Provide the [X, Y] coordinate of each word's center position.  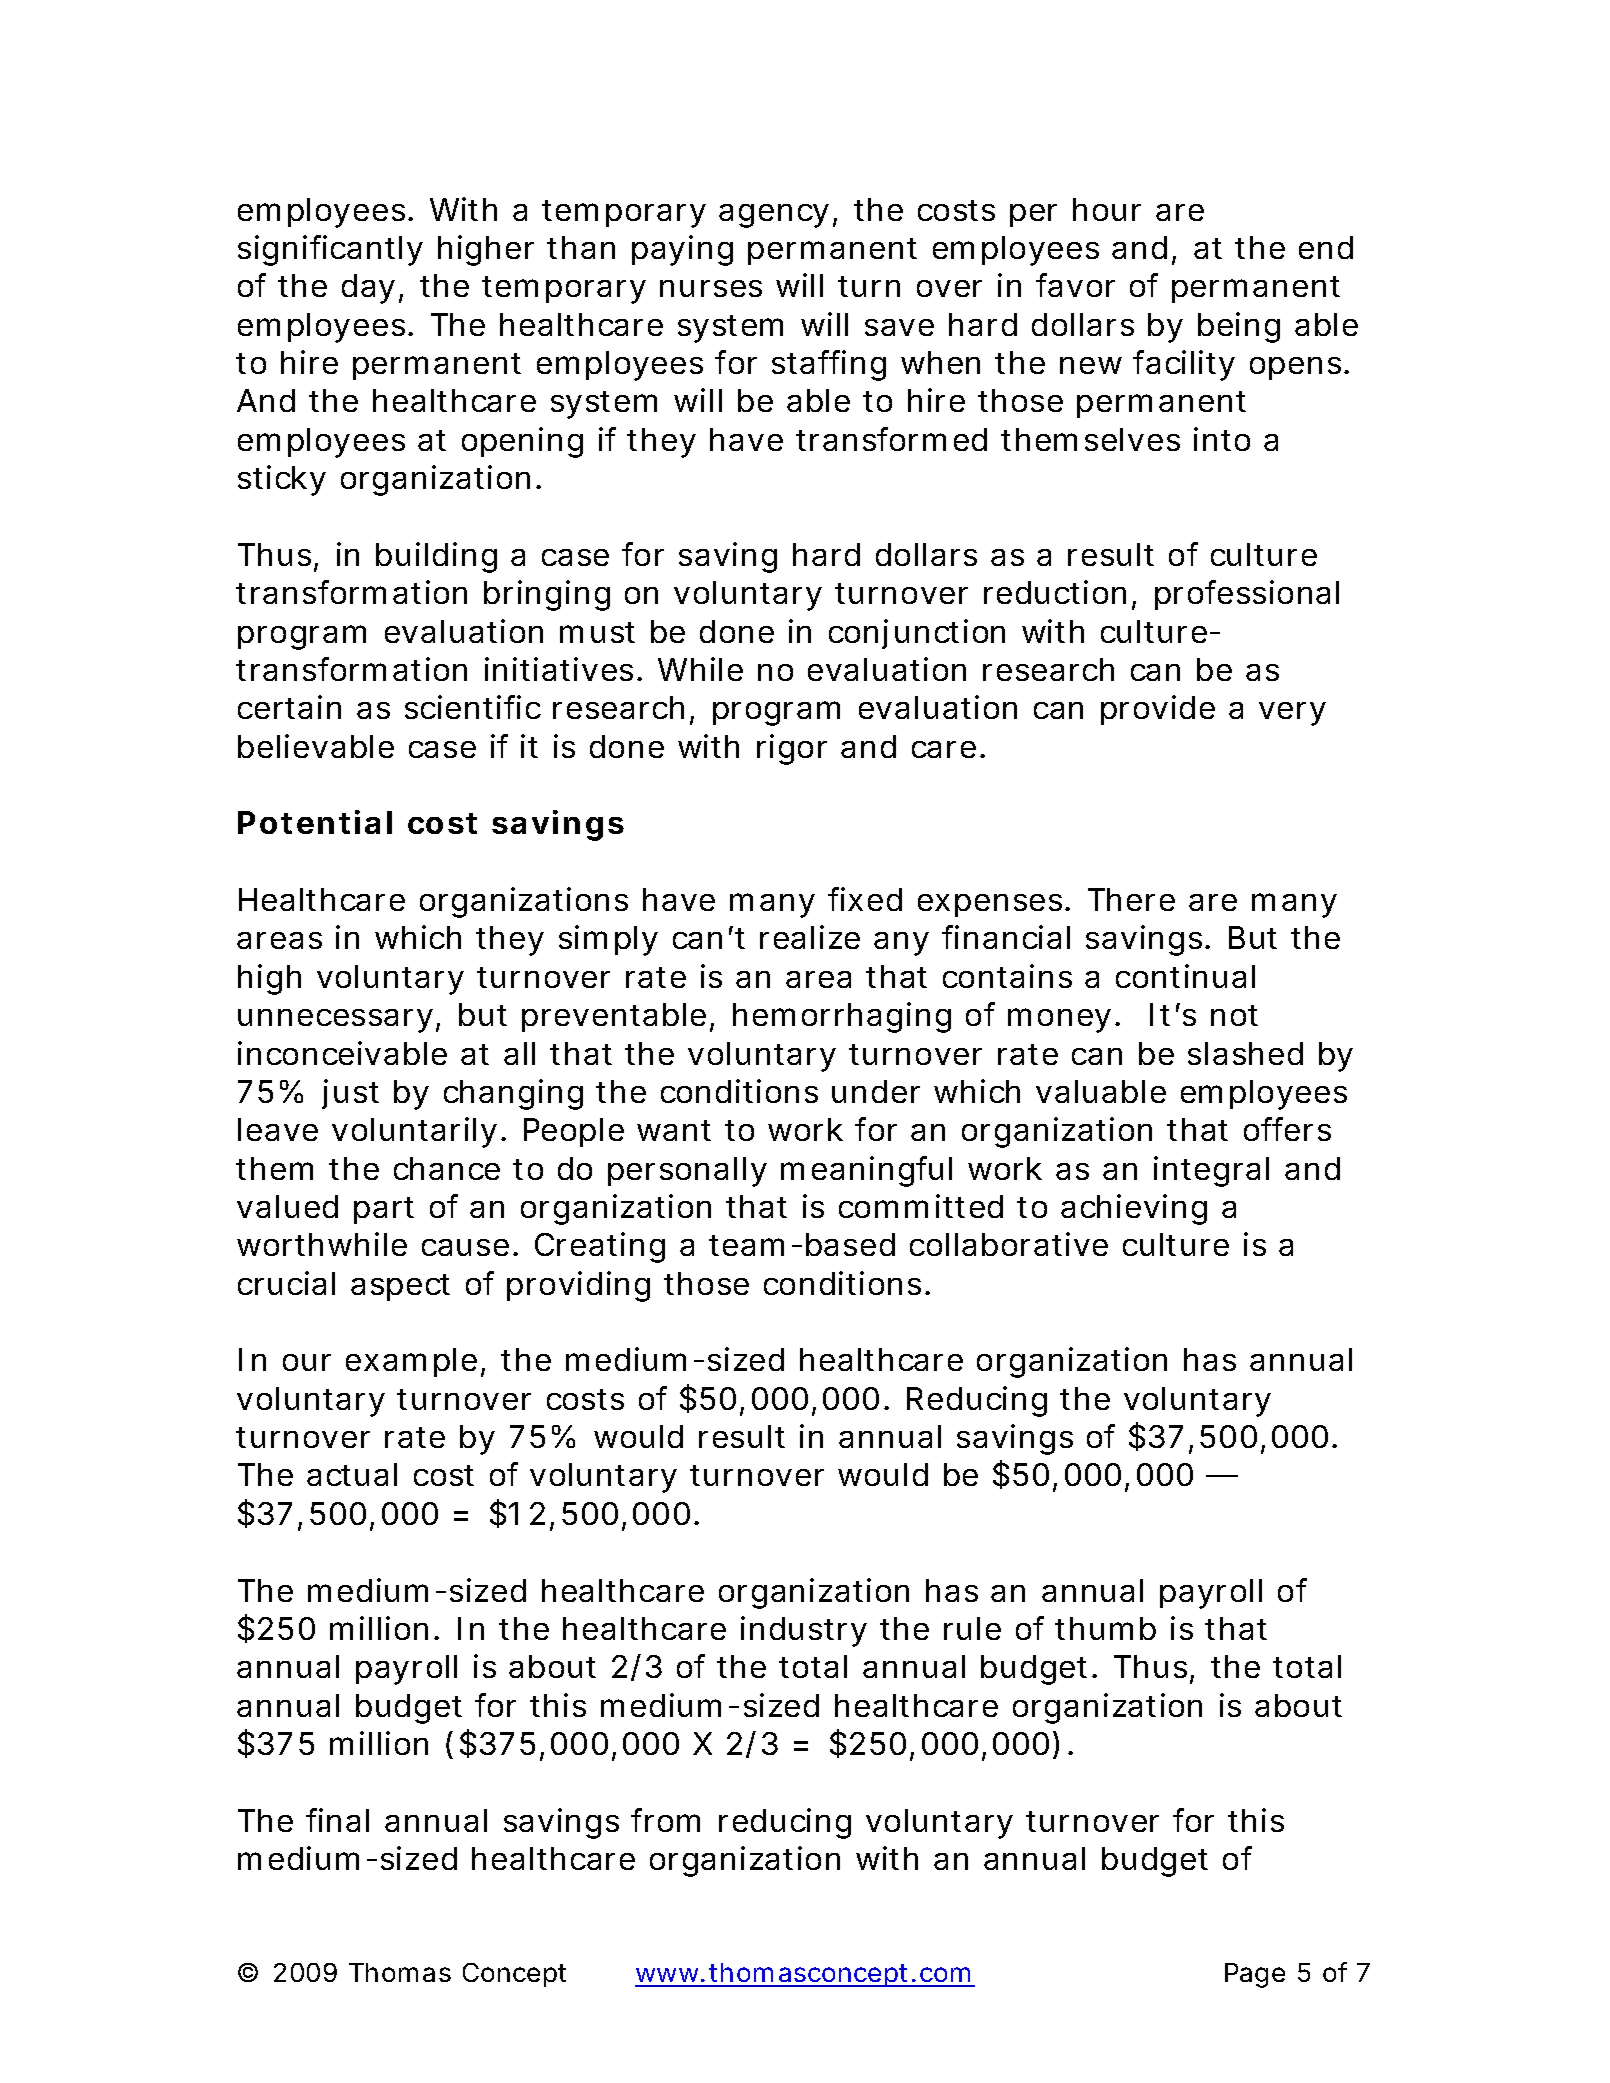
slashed [1245, 1053]
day [372, 289]
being [1239, 327]
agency [778, 216]
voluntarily [418, 1132]
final [337, 1820]
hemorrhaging [842, 1017]
